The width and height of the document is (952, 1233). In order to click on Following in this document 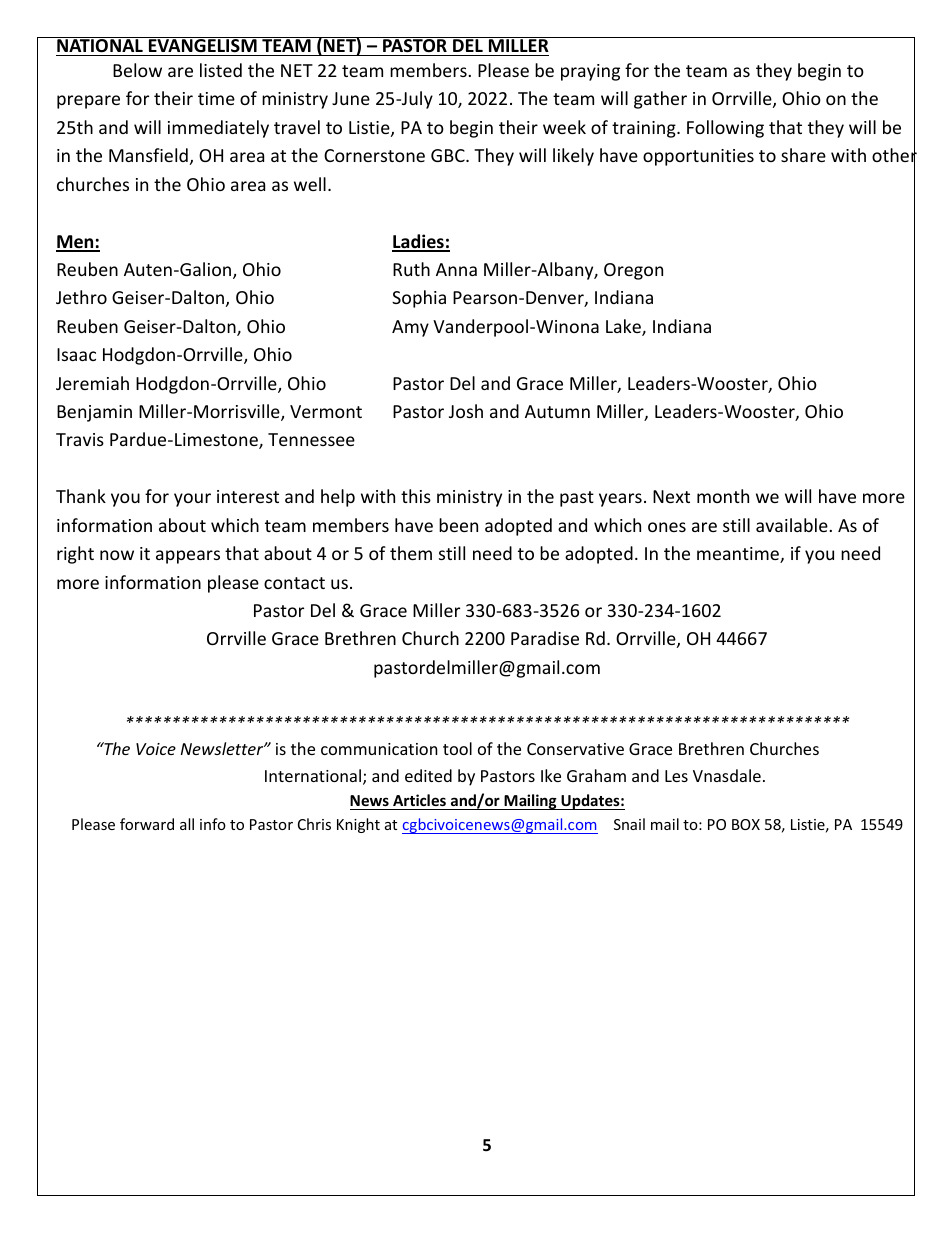, I will do `click(725, 129)`.
